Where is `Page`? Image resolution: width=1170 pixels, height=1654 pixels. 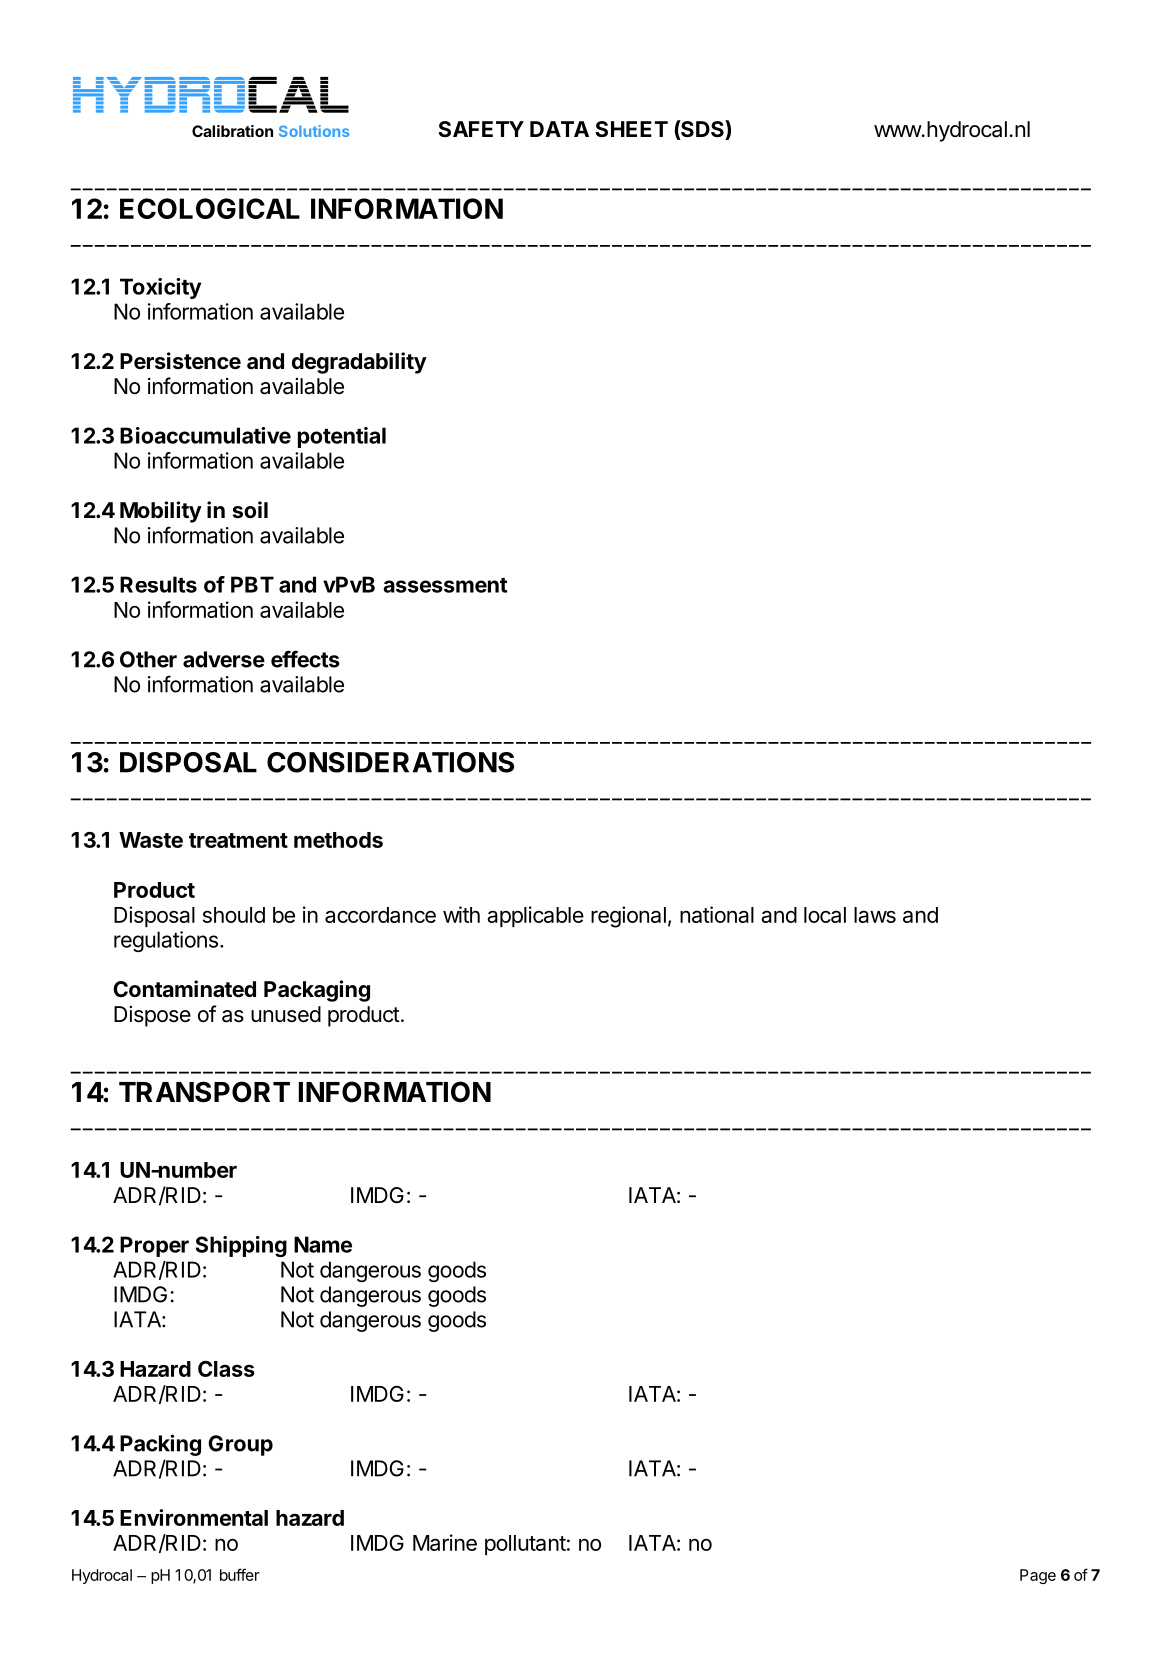
Page is located at coordinates (1038, 1576).
